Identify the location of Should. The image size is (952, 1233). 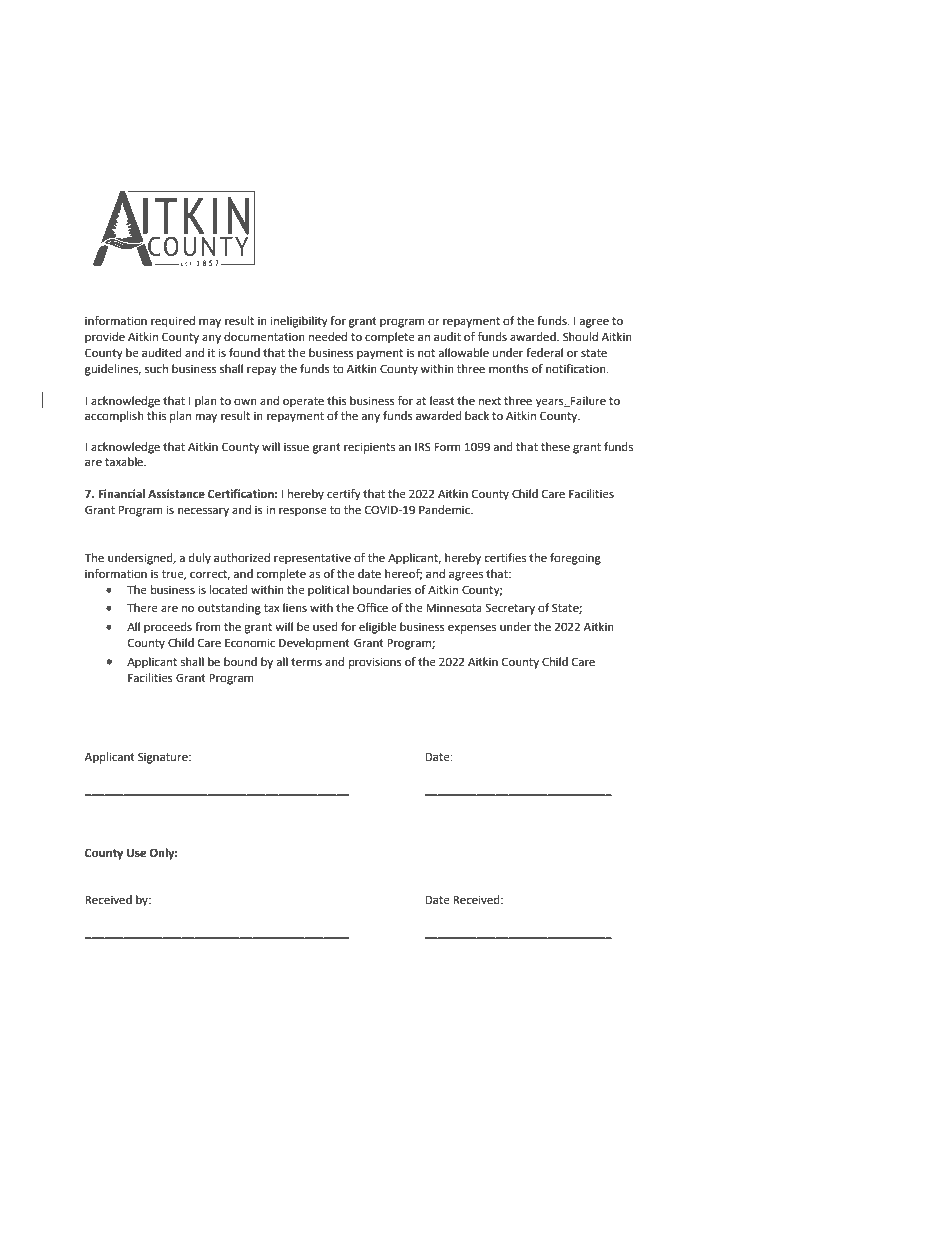
(580, 337).
